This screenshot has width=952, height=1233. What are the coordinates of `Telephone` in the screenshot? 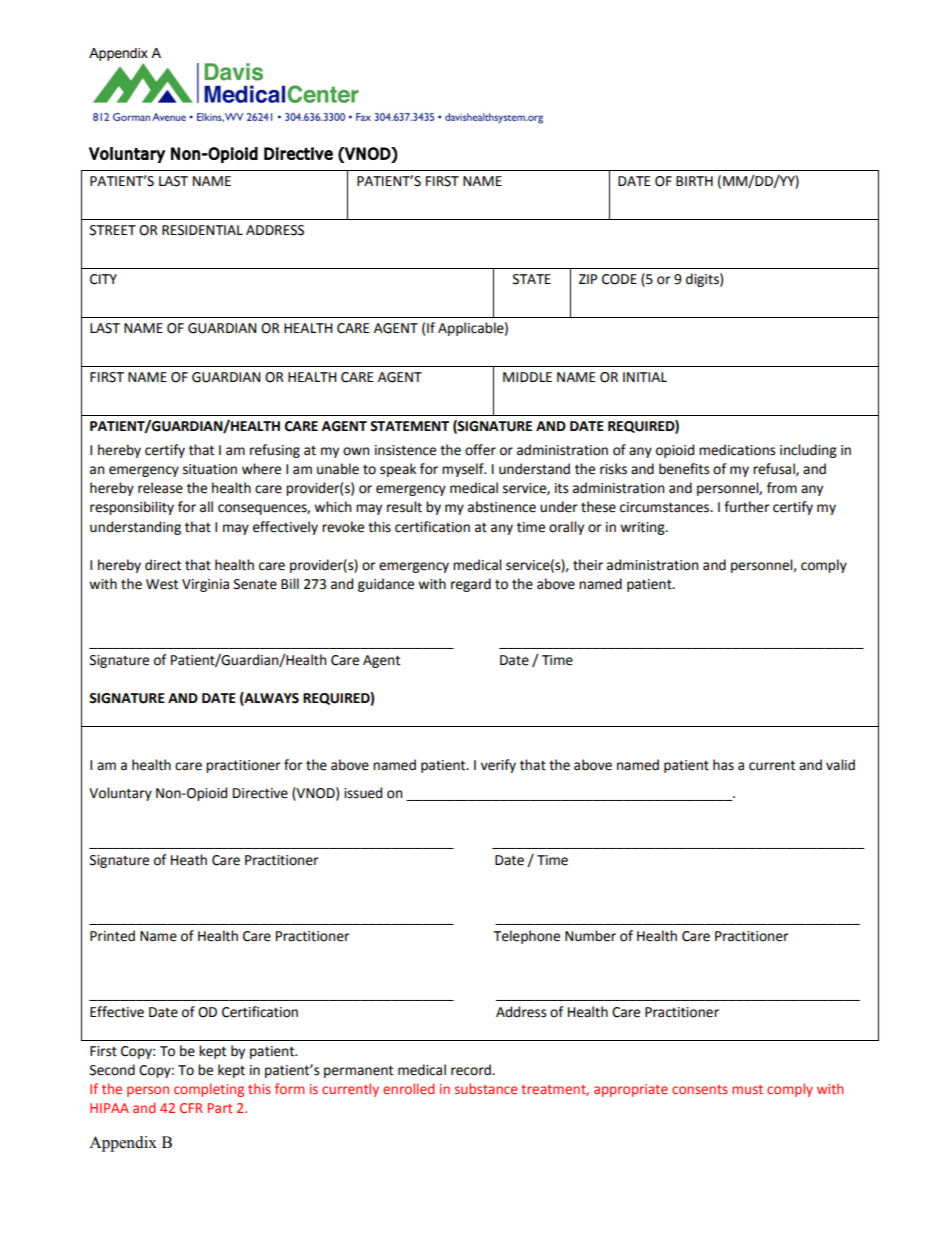 It's located at (526, 937).
